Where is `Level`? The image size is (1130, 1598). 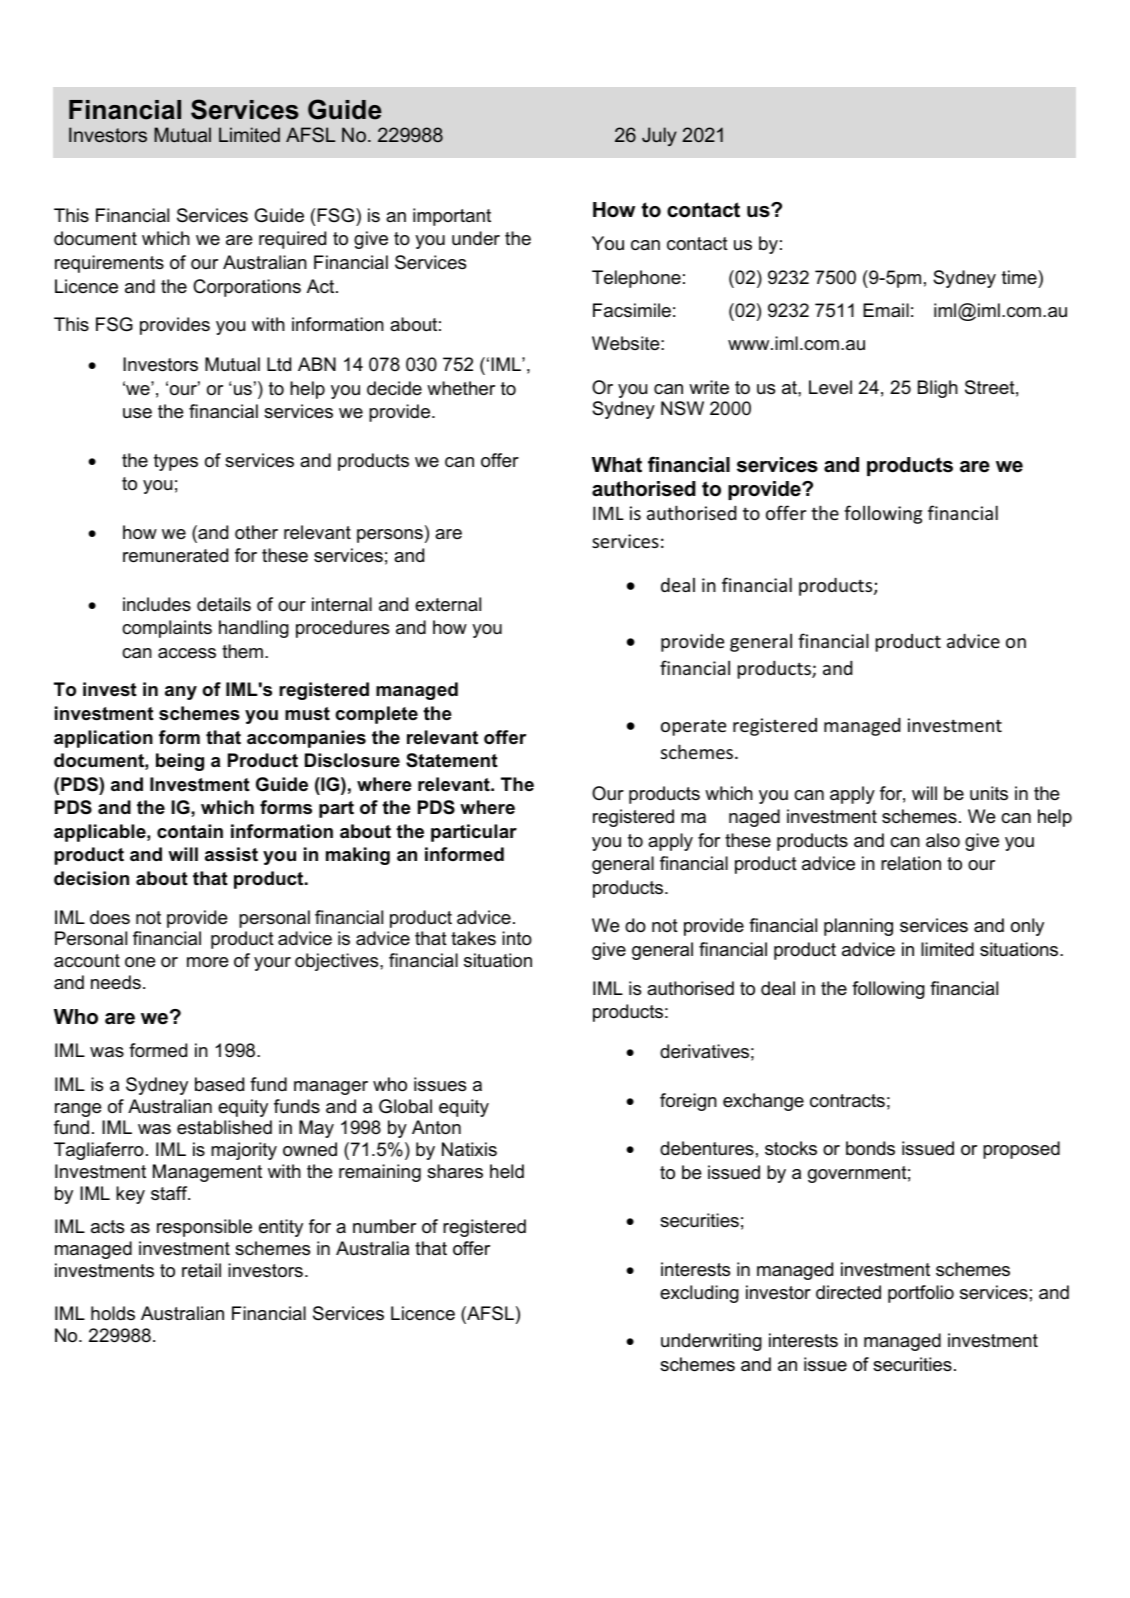
Level is located at coordinates (830, 387).
